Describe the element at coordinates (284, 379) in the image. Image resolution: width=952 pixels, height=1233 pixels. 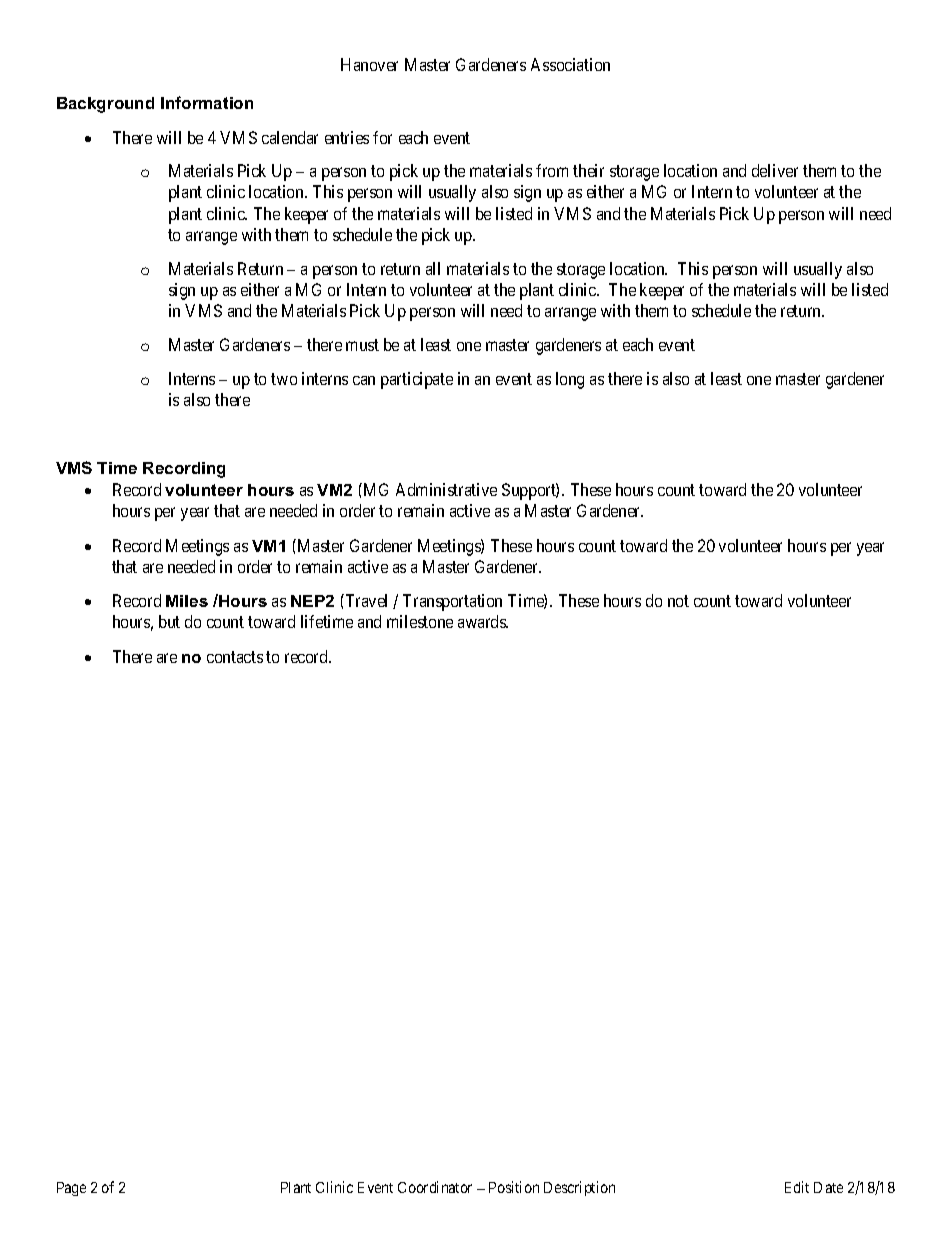
I see `two` at that location.
